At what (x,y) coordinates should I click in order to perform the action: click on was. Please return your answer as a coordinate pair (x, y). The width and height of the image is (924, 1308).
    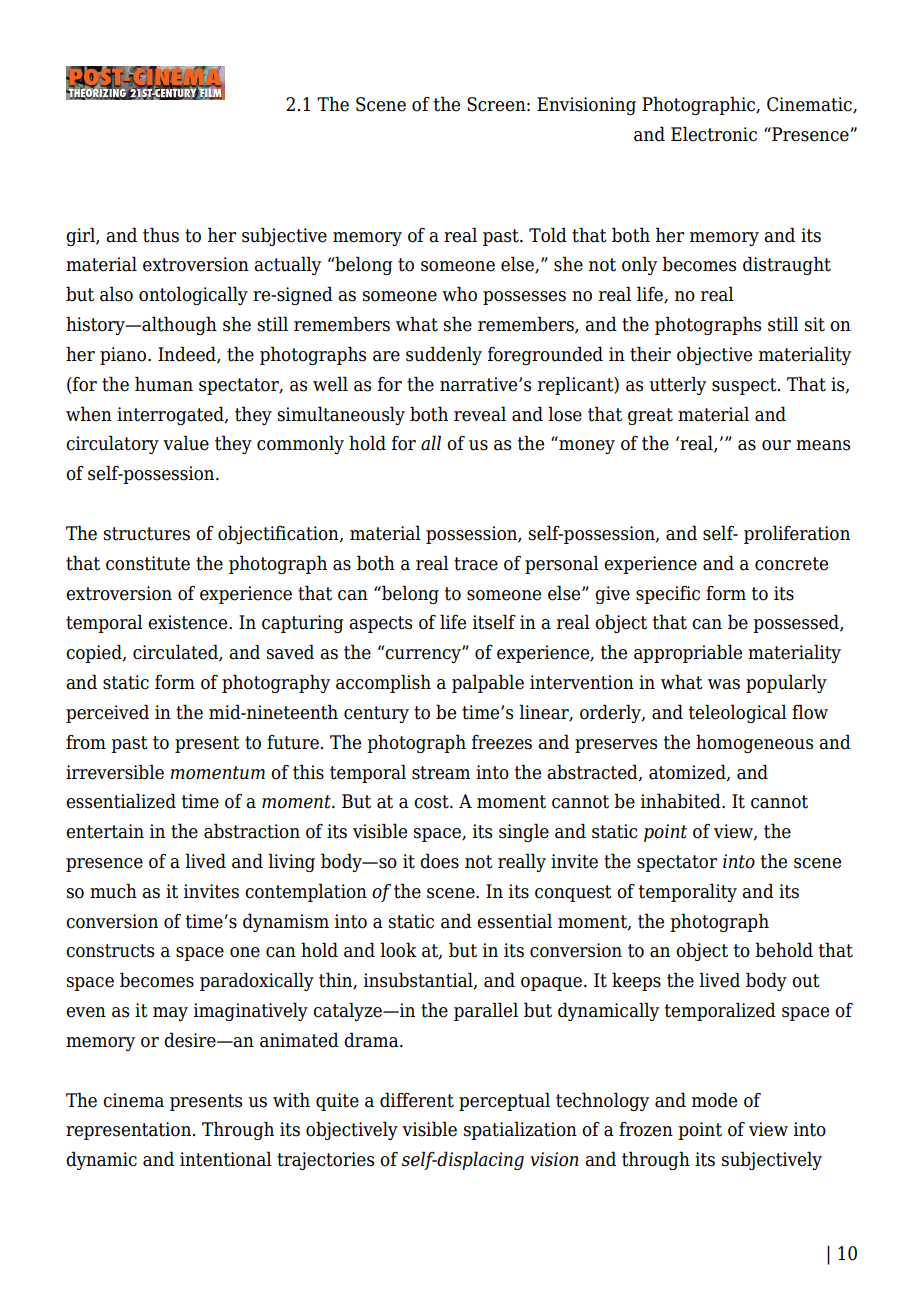
    Looking at the image, I should click on (724, 684).
